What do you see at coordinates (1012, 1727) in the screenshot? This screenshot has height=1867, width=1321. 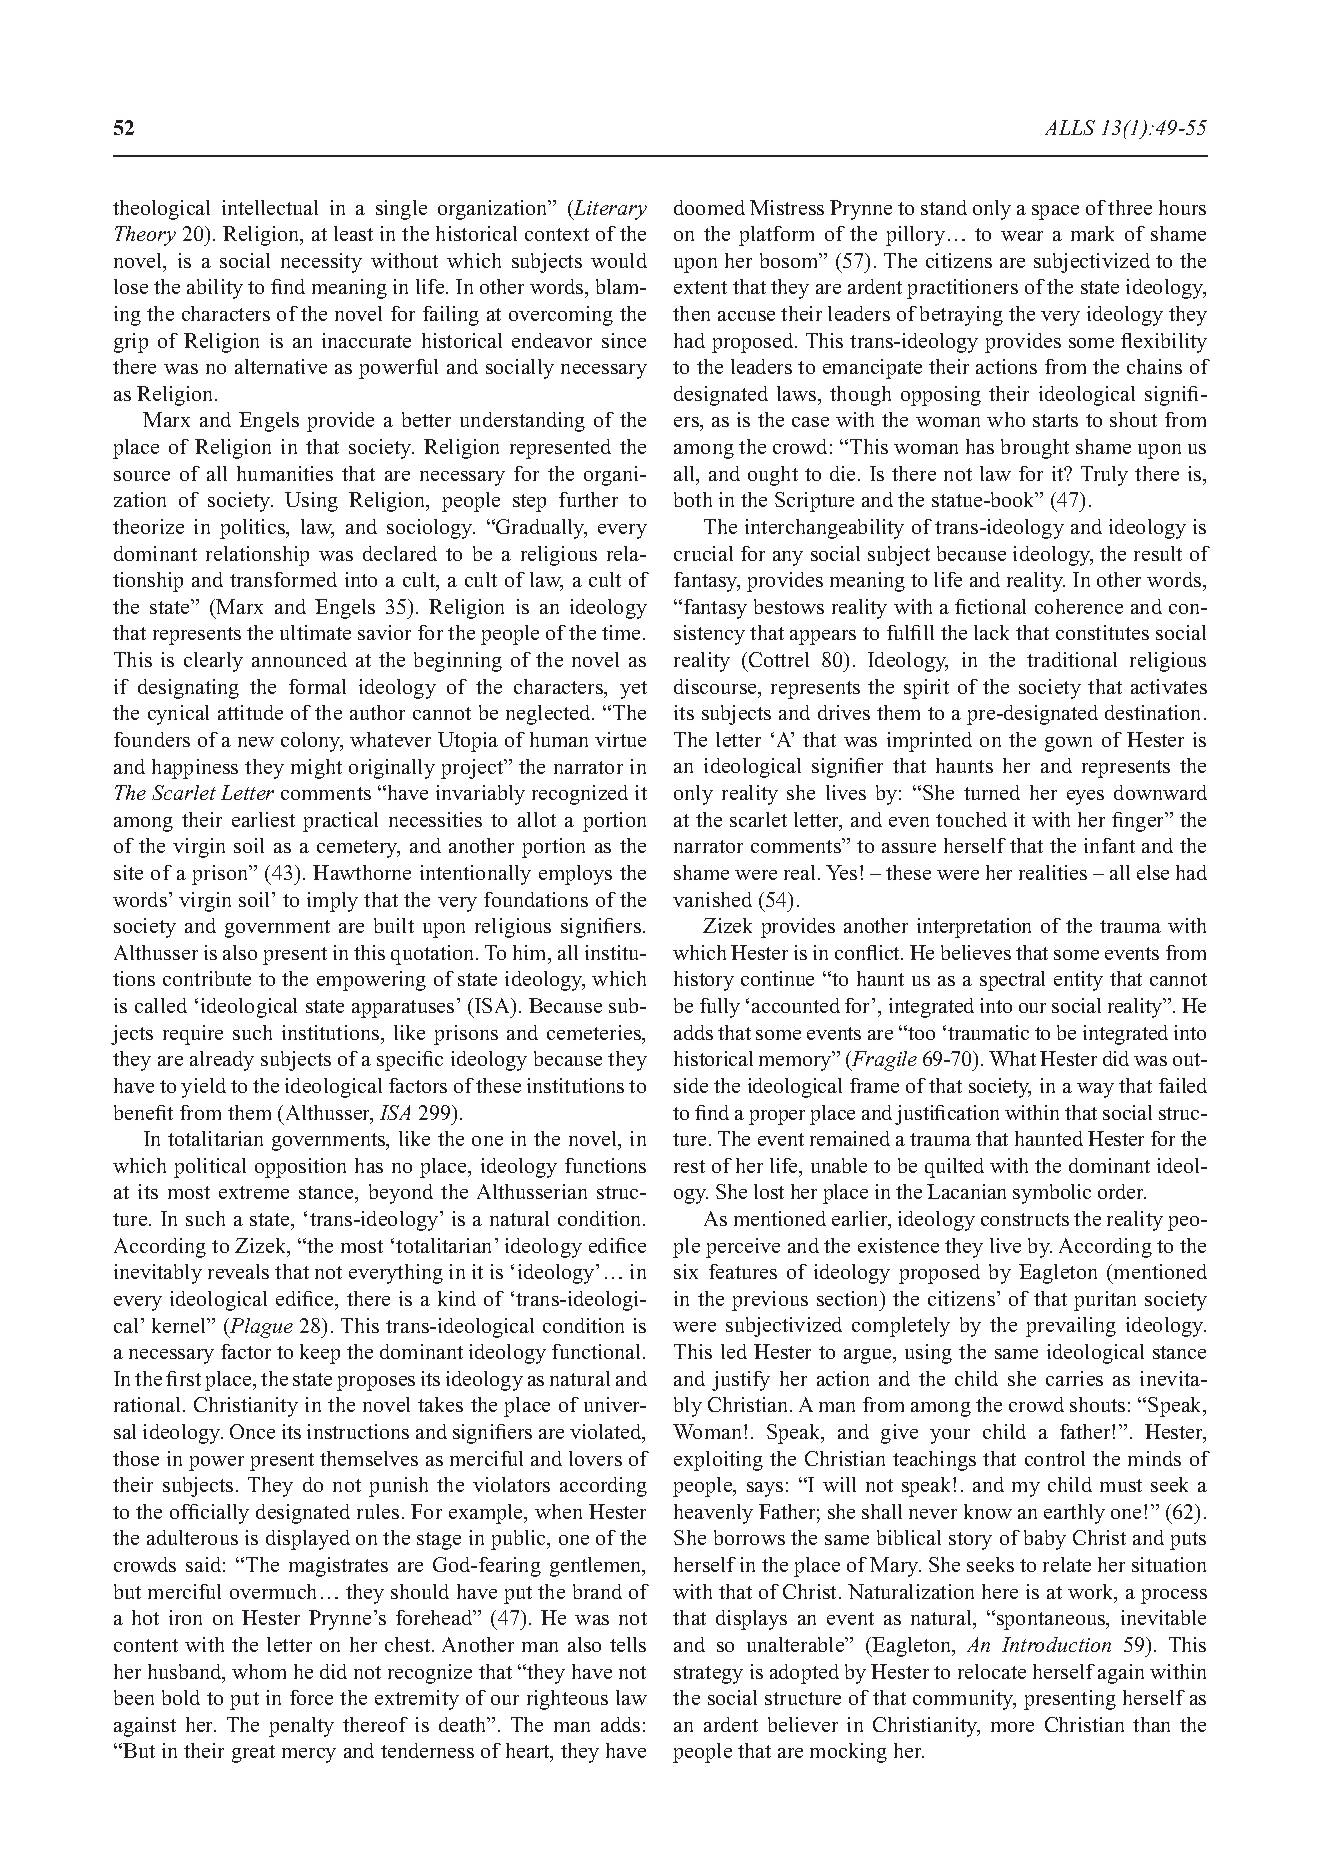 I see `more` at bounding box center [1012, 1727].
